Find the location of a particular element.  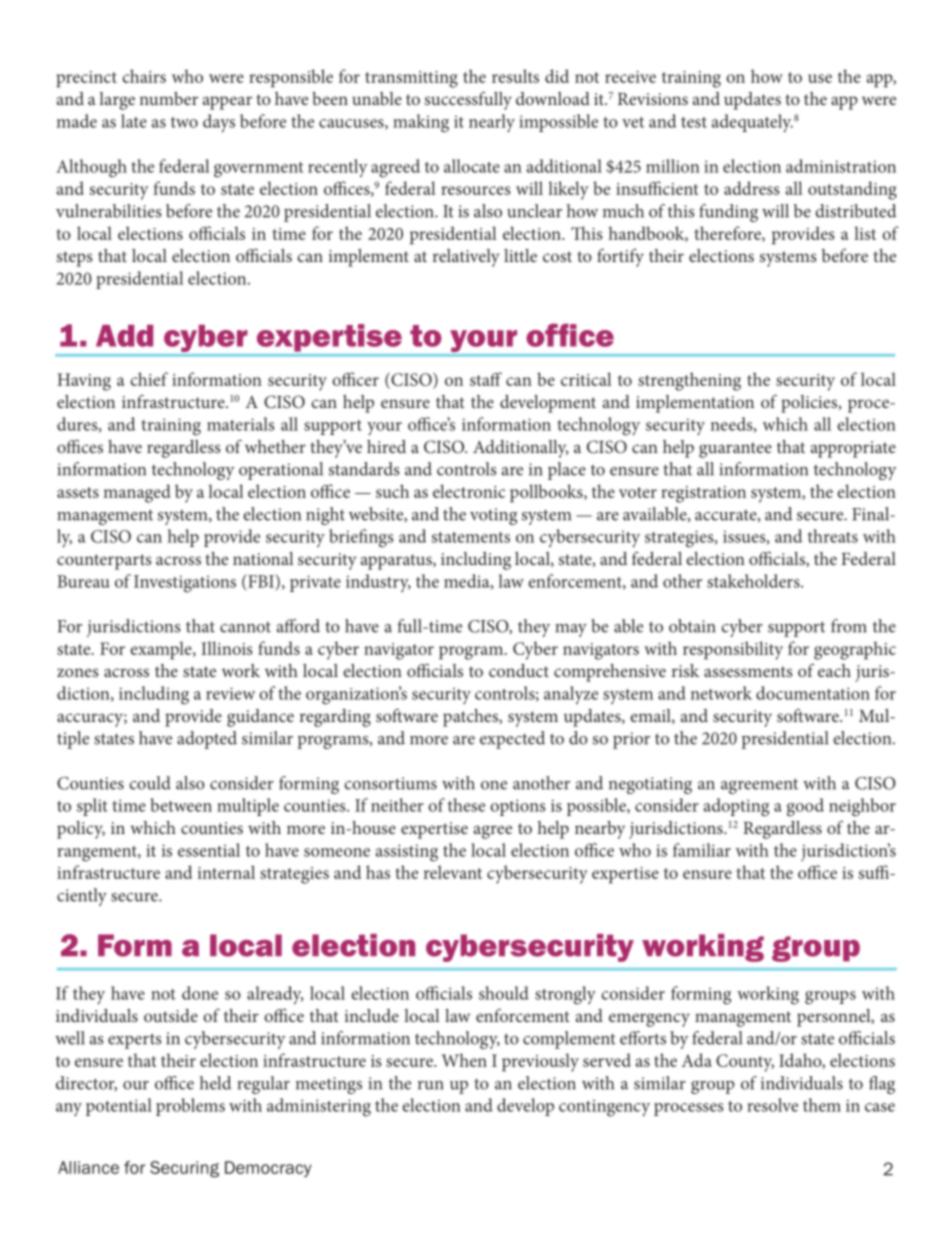

run is located at coordinates (431, 1085).
